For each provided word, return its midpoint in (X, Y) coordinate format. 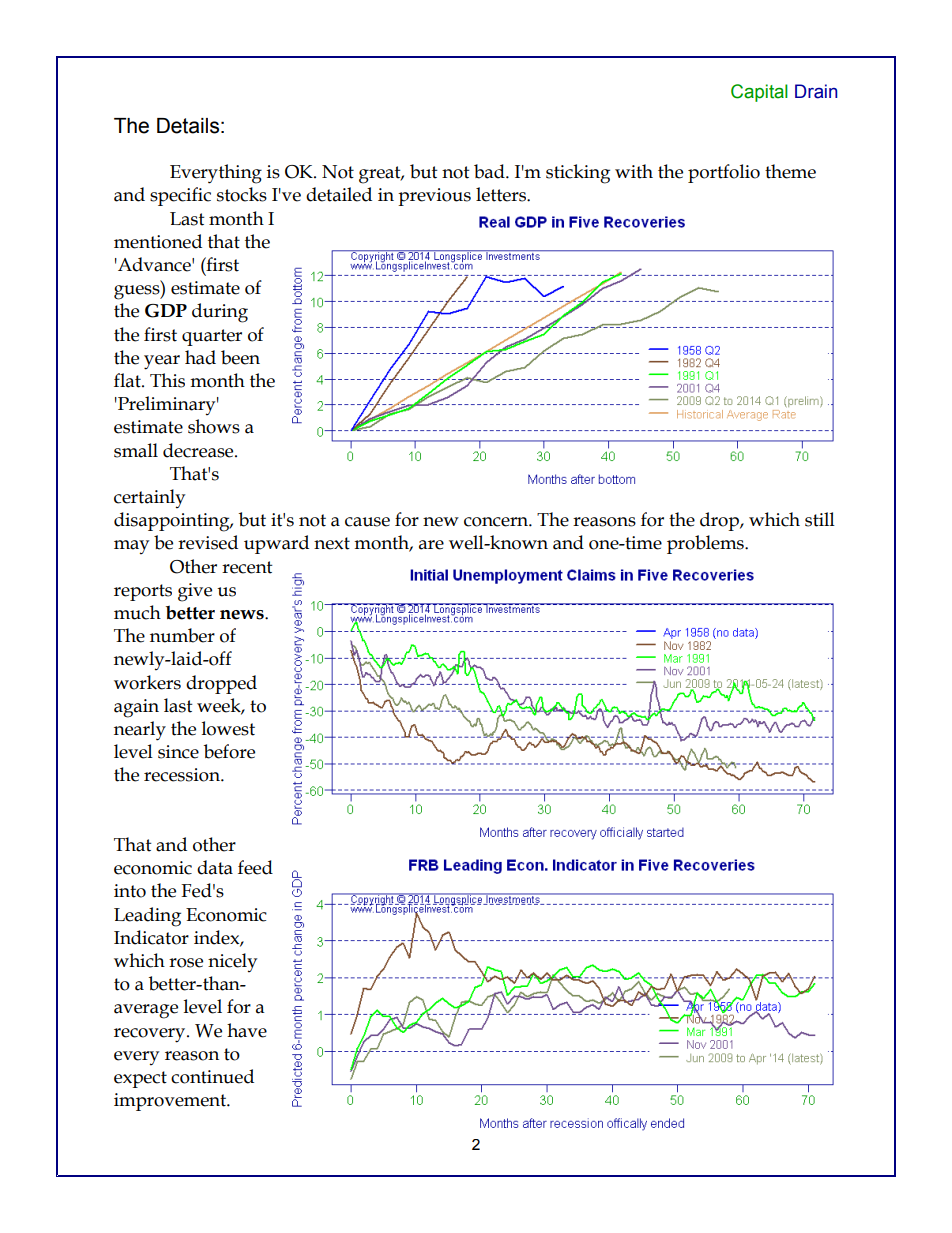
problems (706, 544)
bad (490, 171)
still (820, 519)
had (200, 357)
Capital (759, 93)
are (431, 545)
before (229, 751)
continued (212, 1076)
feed (255, 867)
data (215, 867)
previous (434, 197)
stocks (242, 194)
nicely (232, 962)
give (195, 592)
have (247, 1030)
